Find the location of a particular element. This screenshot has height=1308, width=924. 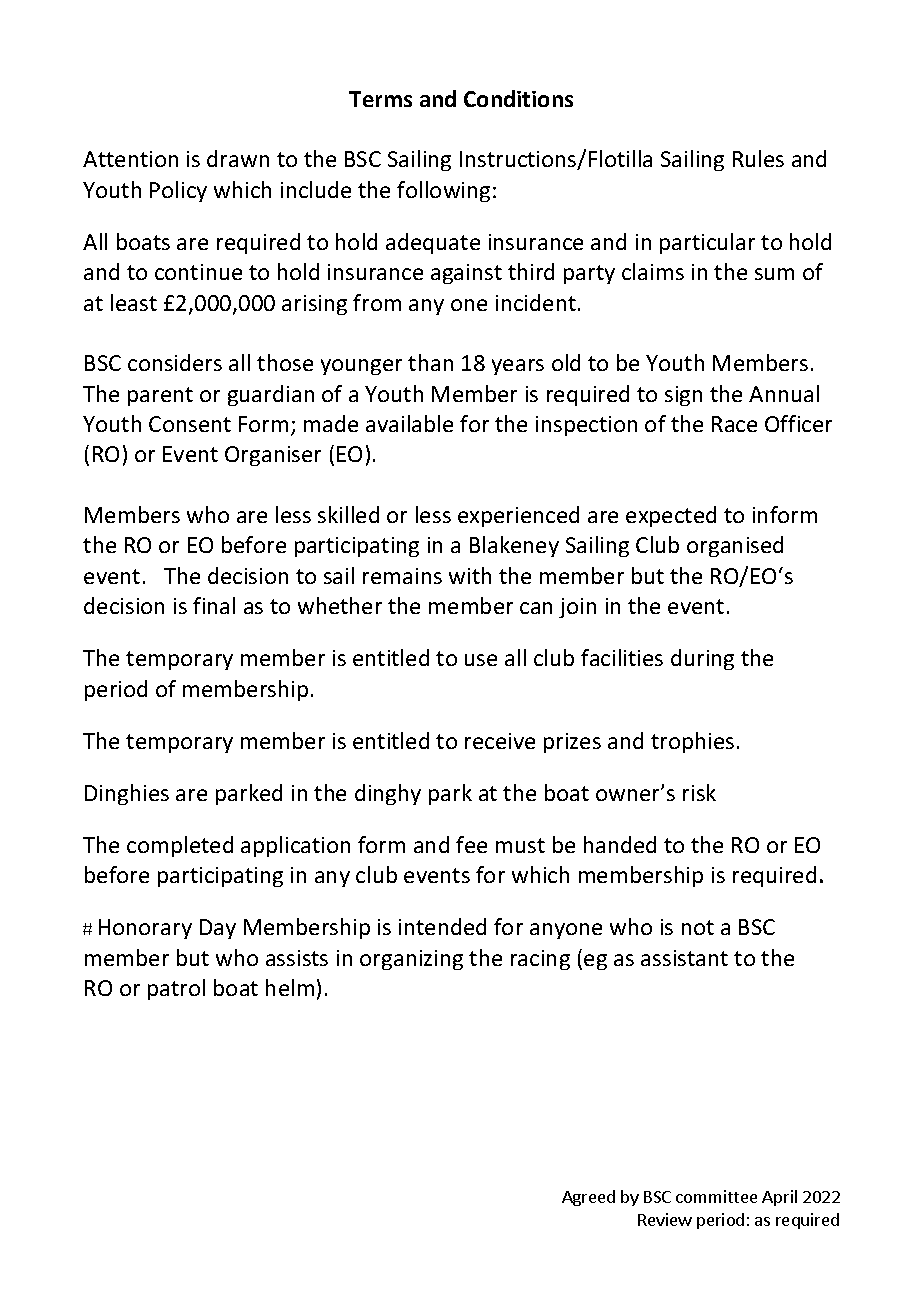

Consent is located at coordinates (190, 424).
